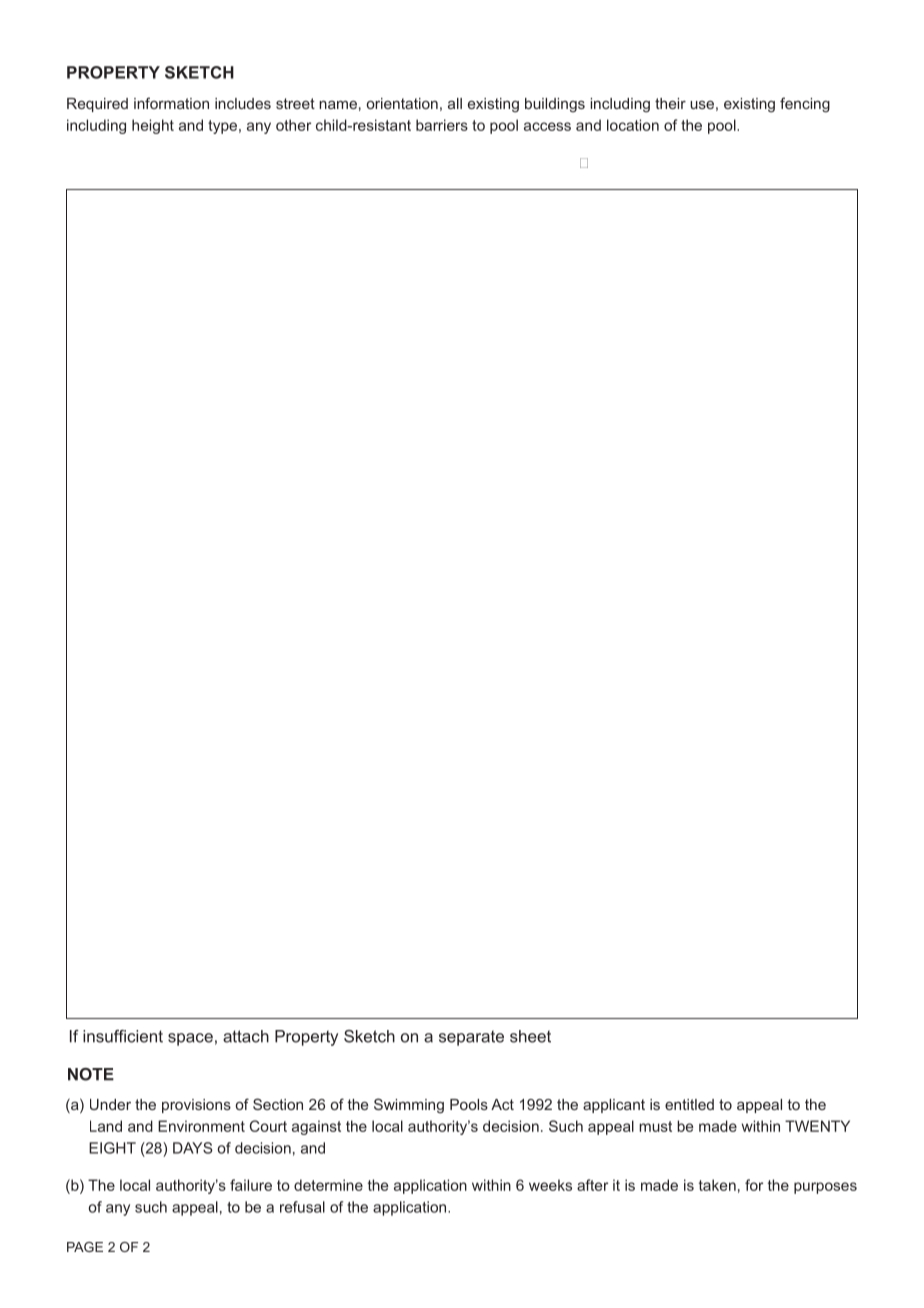 The width and height of the screenshot is (924, 1308). What do you see at coordinates (455, 103) in the screenshot?
I see `all` at bounding box center [455, 103].
